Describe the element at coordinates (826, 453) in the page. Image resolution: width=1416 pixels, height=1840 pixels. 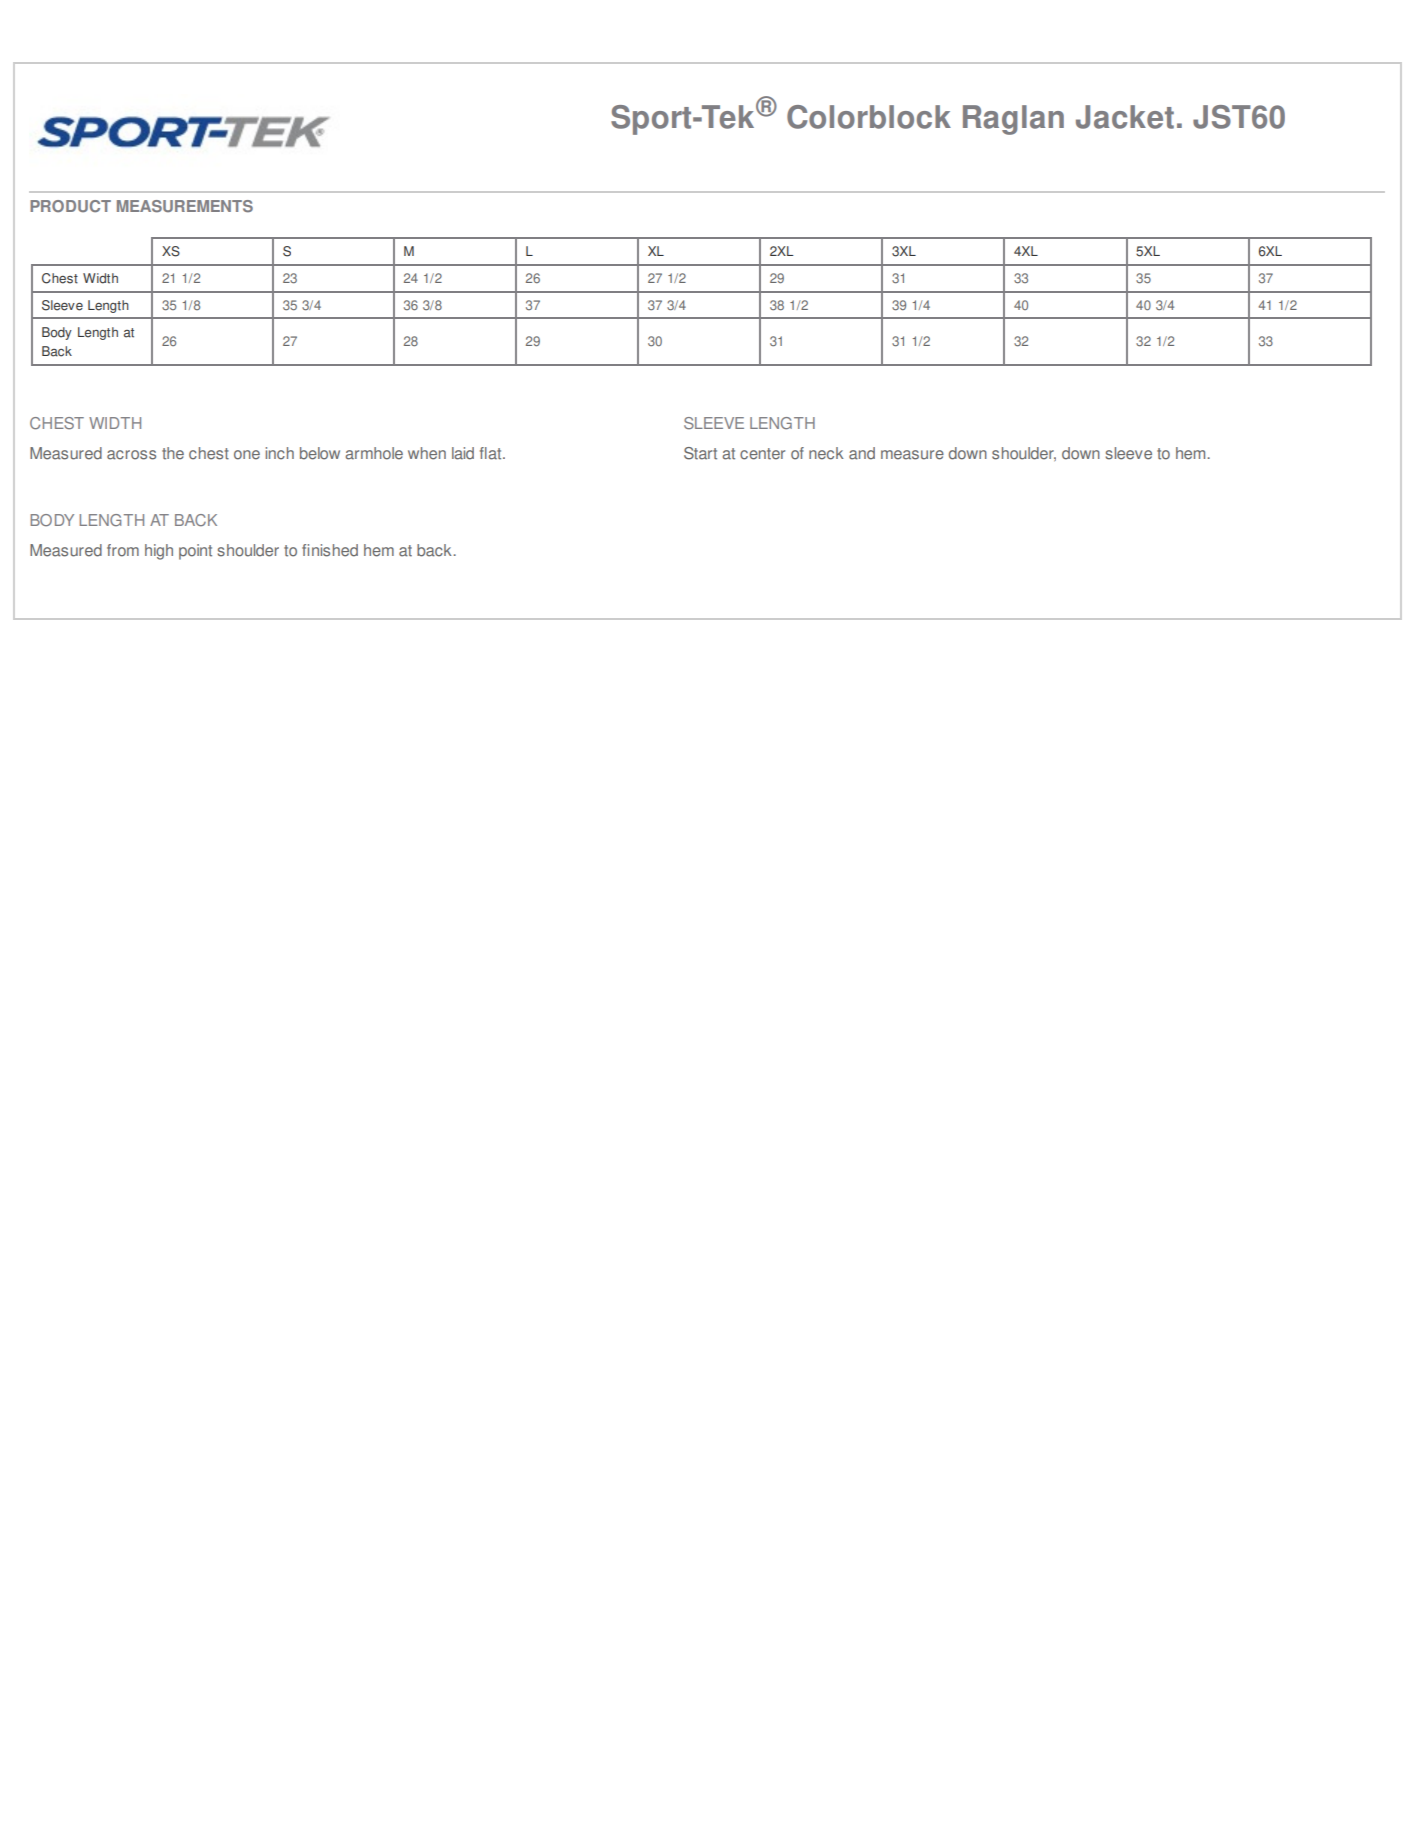
I see `neck` at that location.
